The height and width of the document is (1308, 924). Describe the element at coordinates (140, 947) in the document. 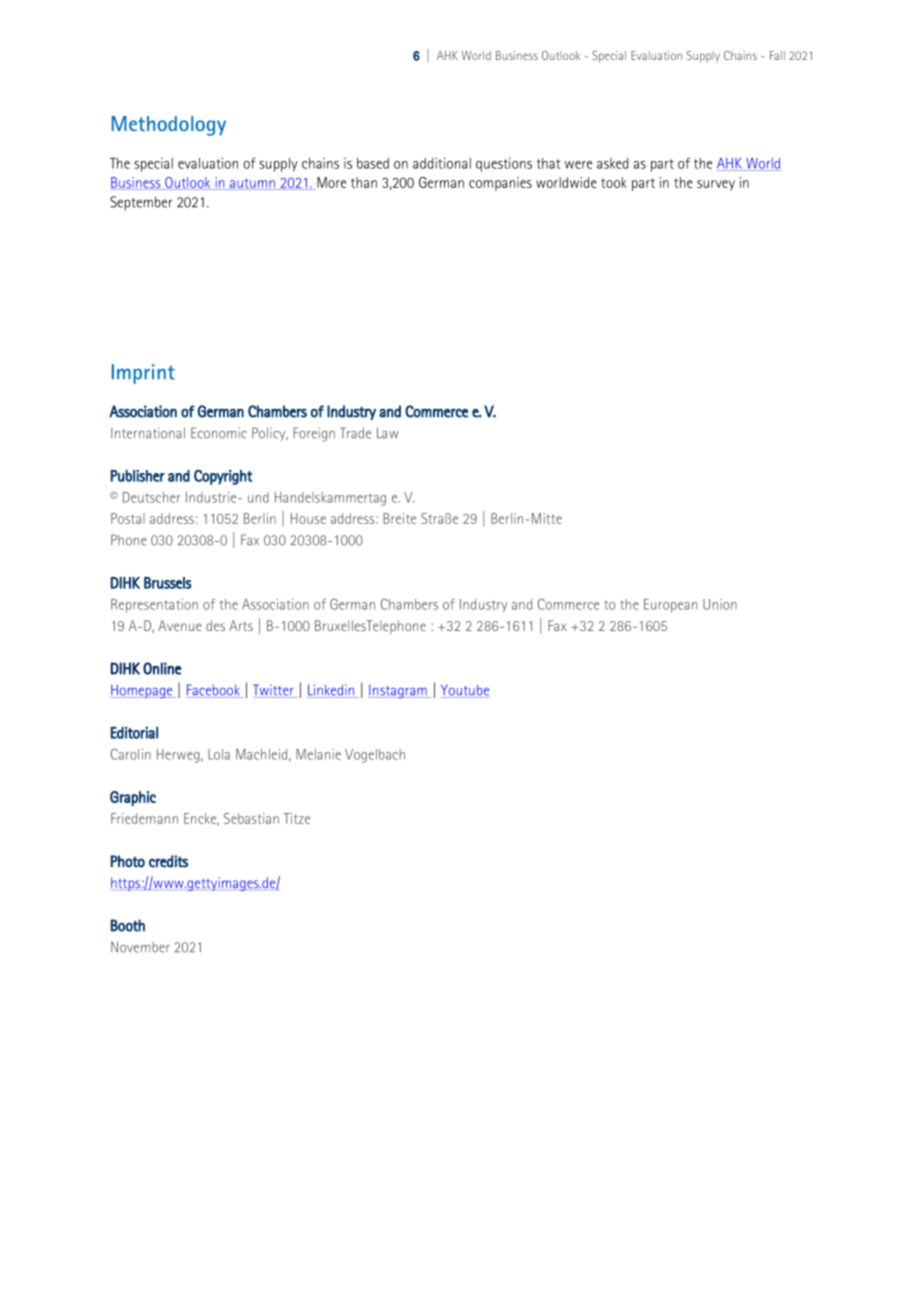

I see `November` at that location.
